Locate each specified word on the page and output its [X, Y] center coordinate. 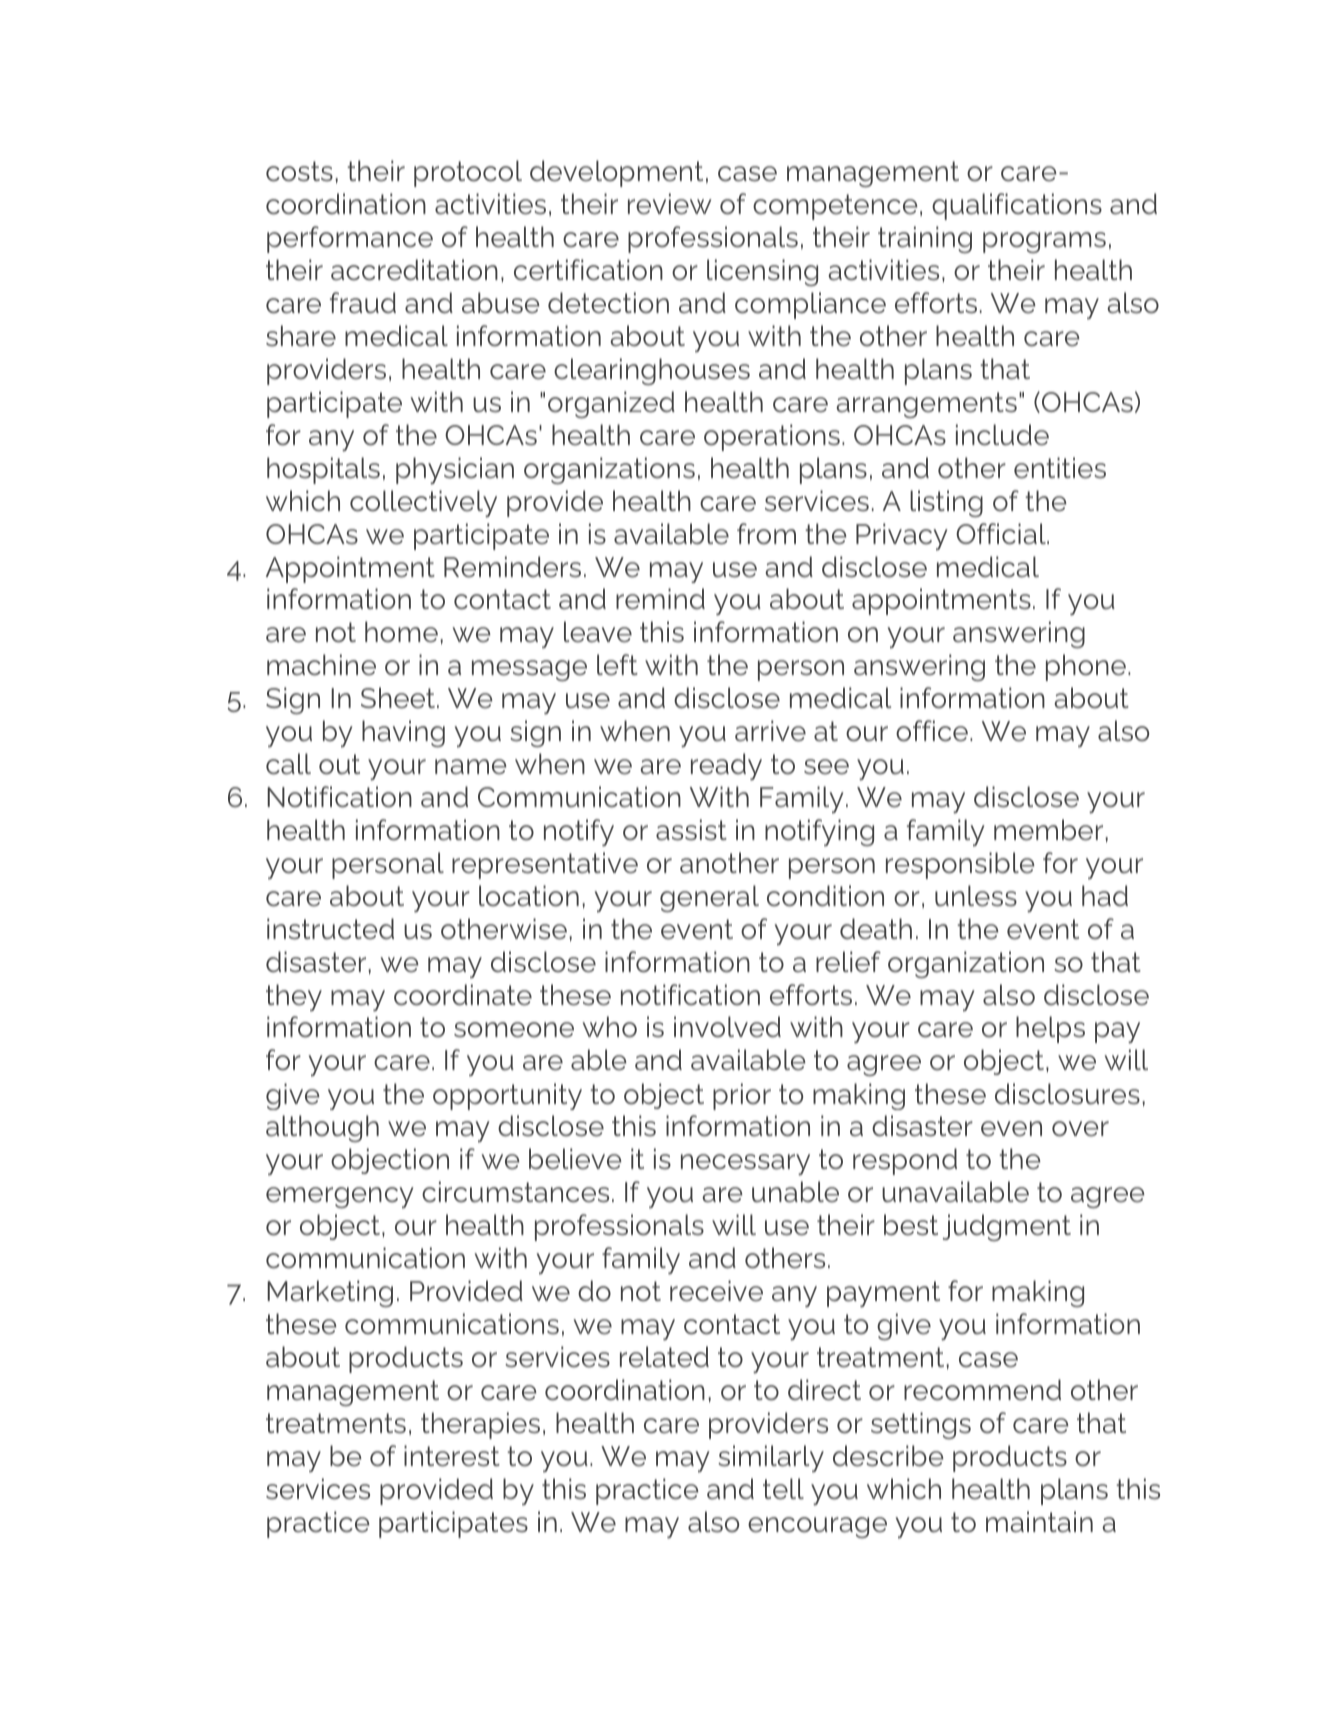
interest [452, 1456]
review [669, 204]
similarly [771, 1458]
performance [350, 239]
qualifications [1017, 206]
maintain [1039, 1522]
